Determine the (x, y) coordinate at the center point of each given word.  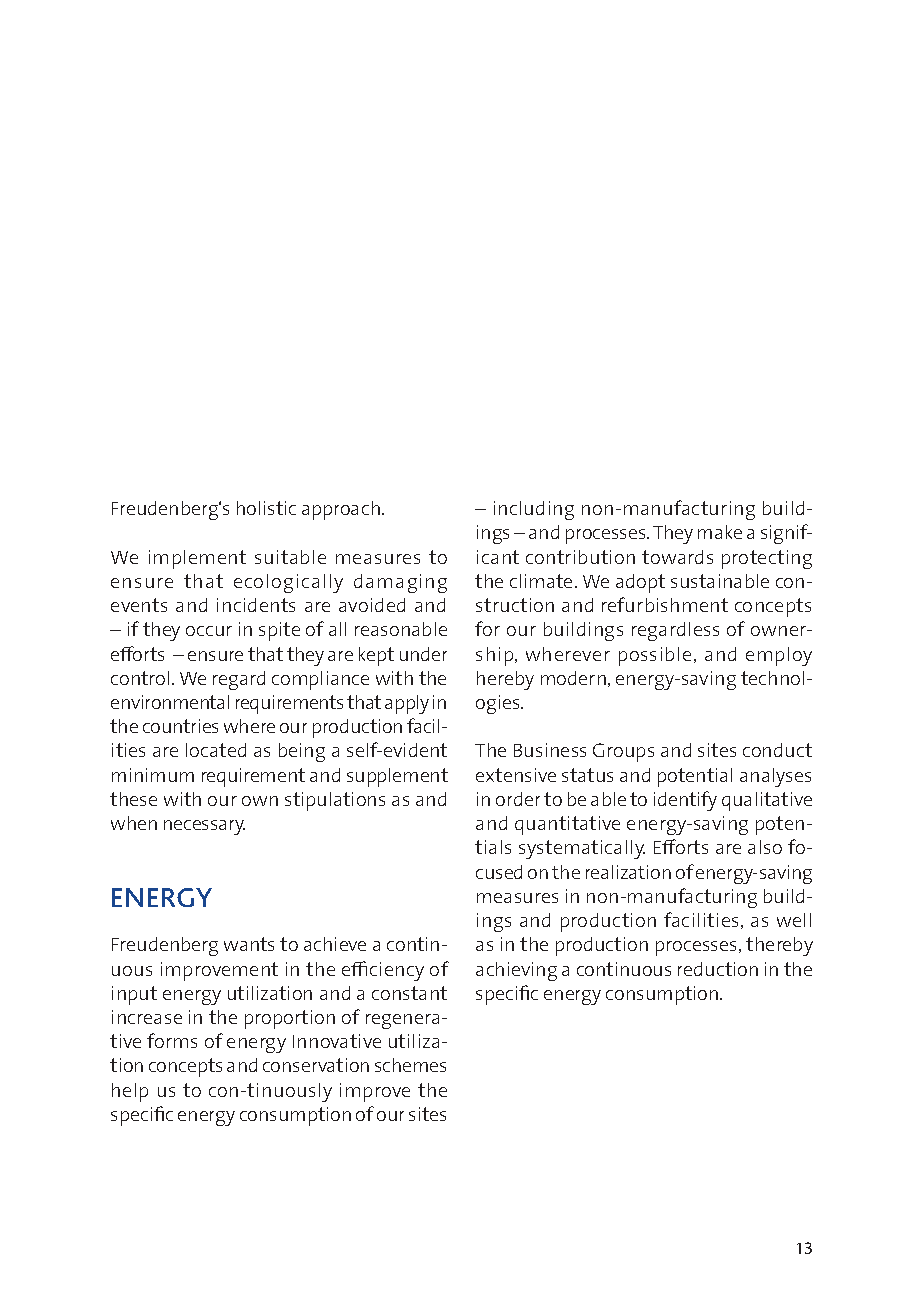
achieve (335, 944)
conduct (777, 750)
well (794, 920)
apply (407, 704)
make (720, 532)
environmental (170, 702)
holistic (266, 508)
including (534, 510)
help (130, 1092)
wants (249, 944)
